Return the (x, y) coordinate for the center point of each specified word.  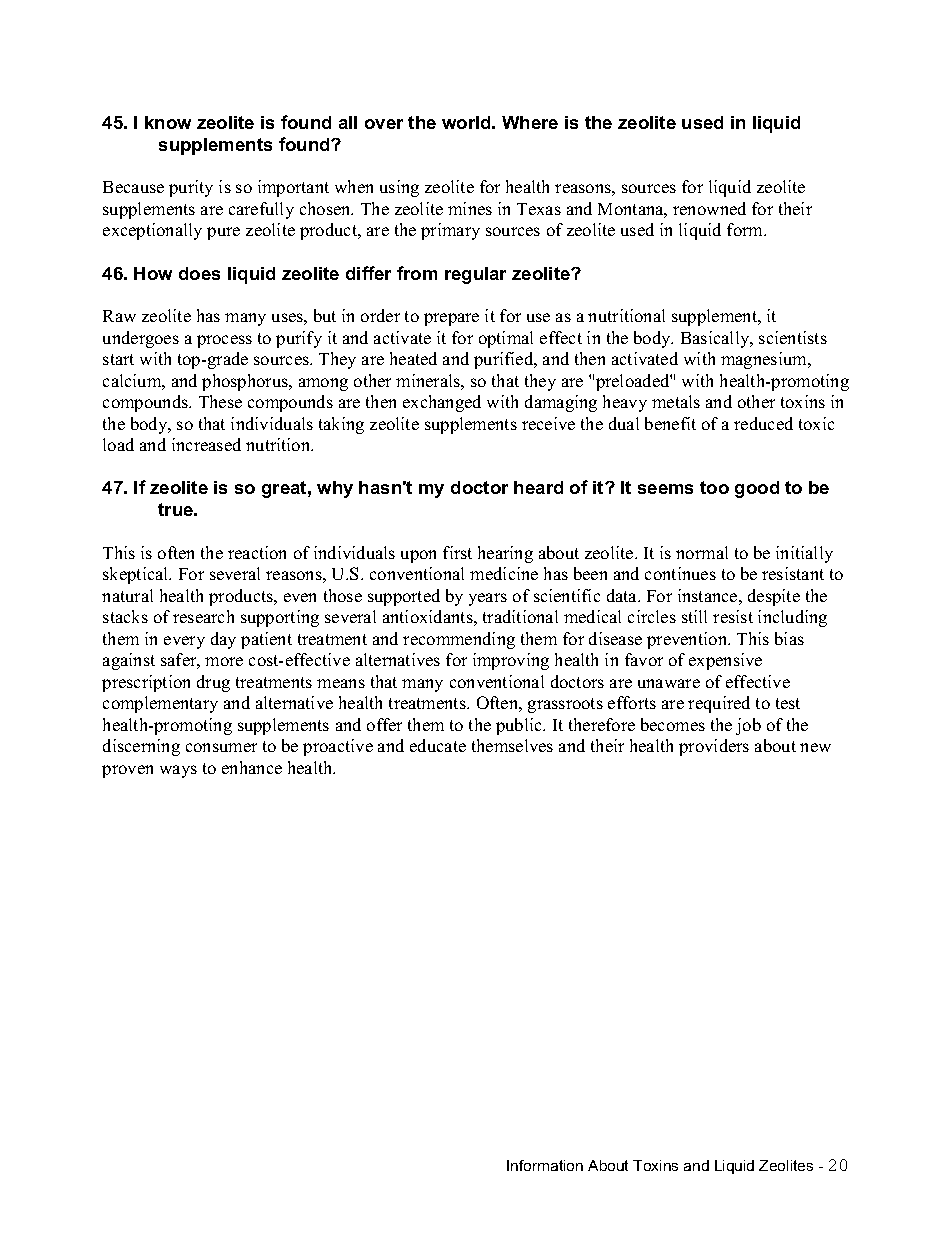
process (224, 341)
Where (530, 122)
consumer (221, 747)
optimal (506, 339)
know (168, 122)
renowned (709, 208)
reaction (257, 552)
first (457, 552)
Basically (716, 339)
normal (702, 552)
